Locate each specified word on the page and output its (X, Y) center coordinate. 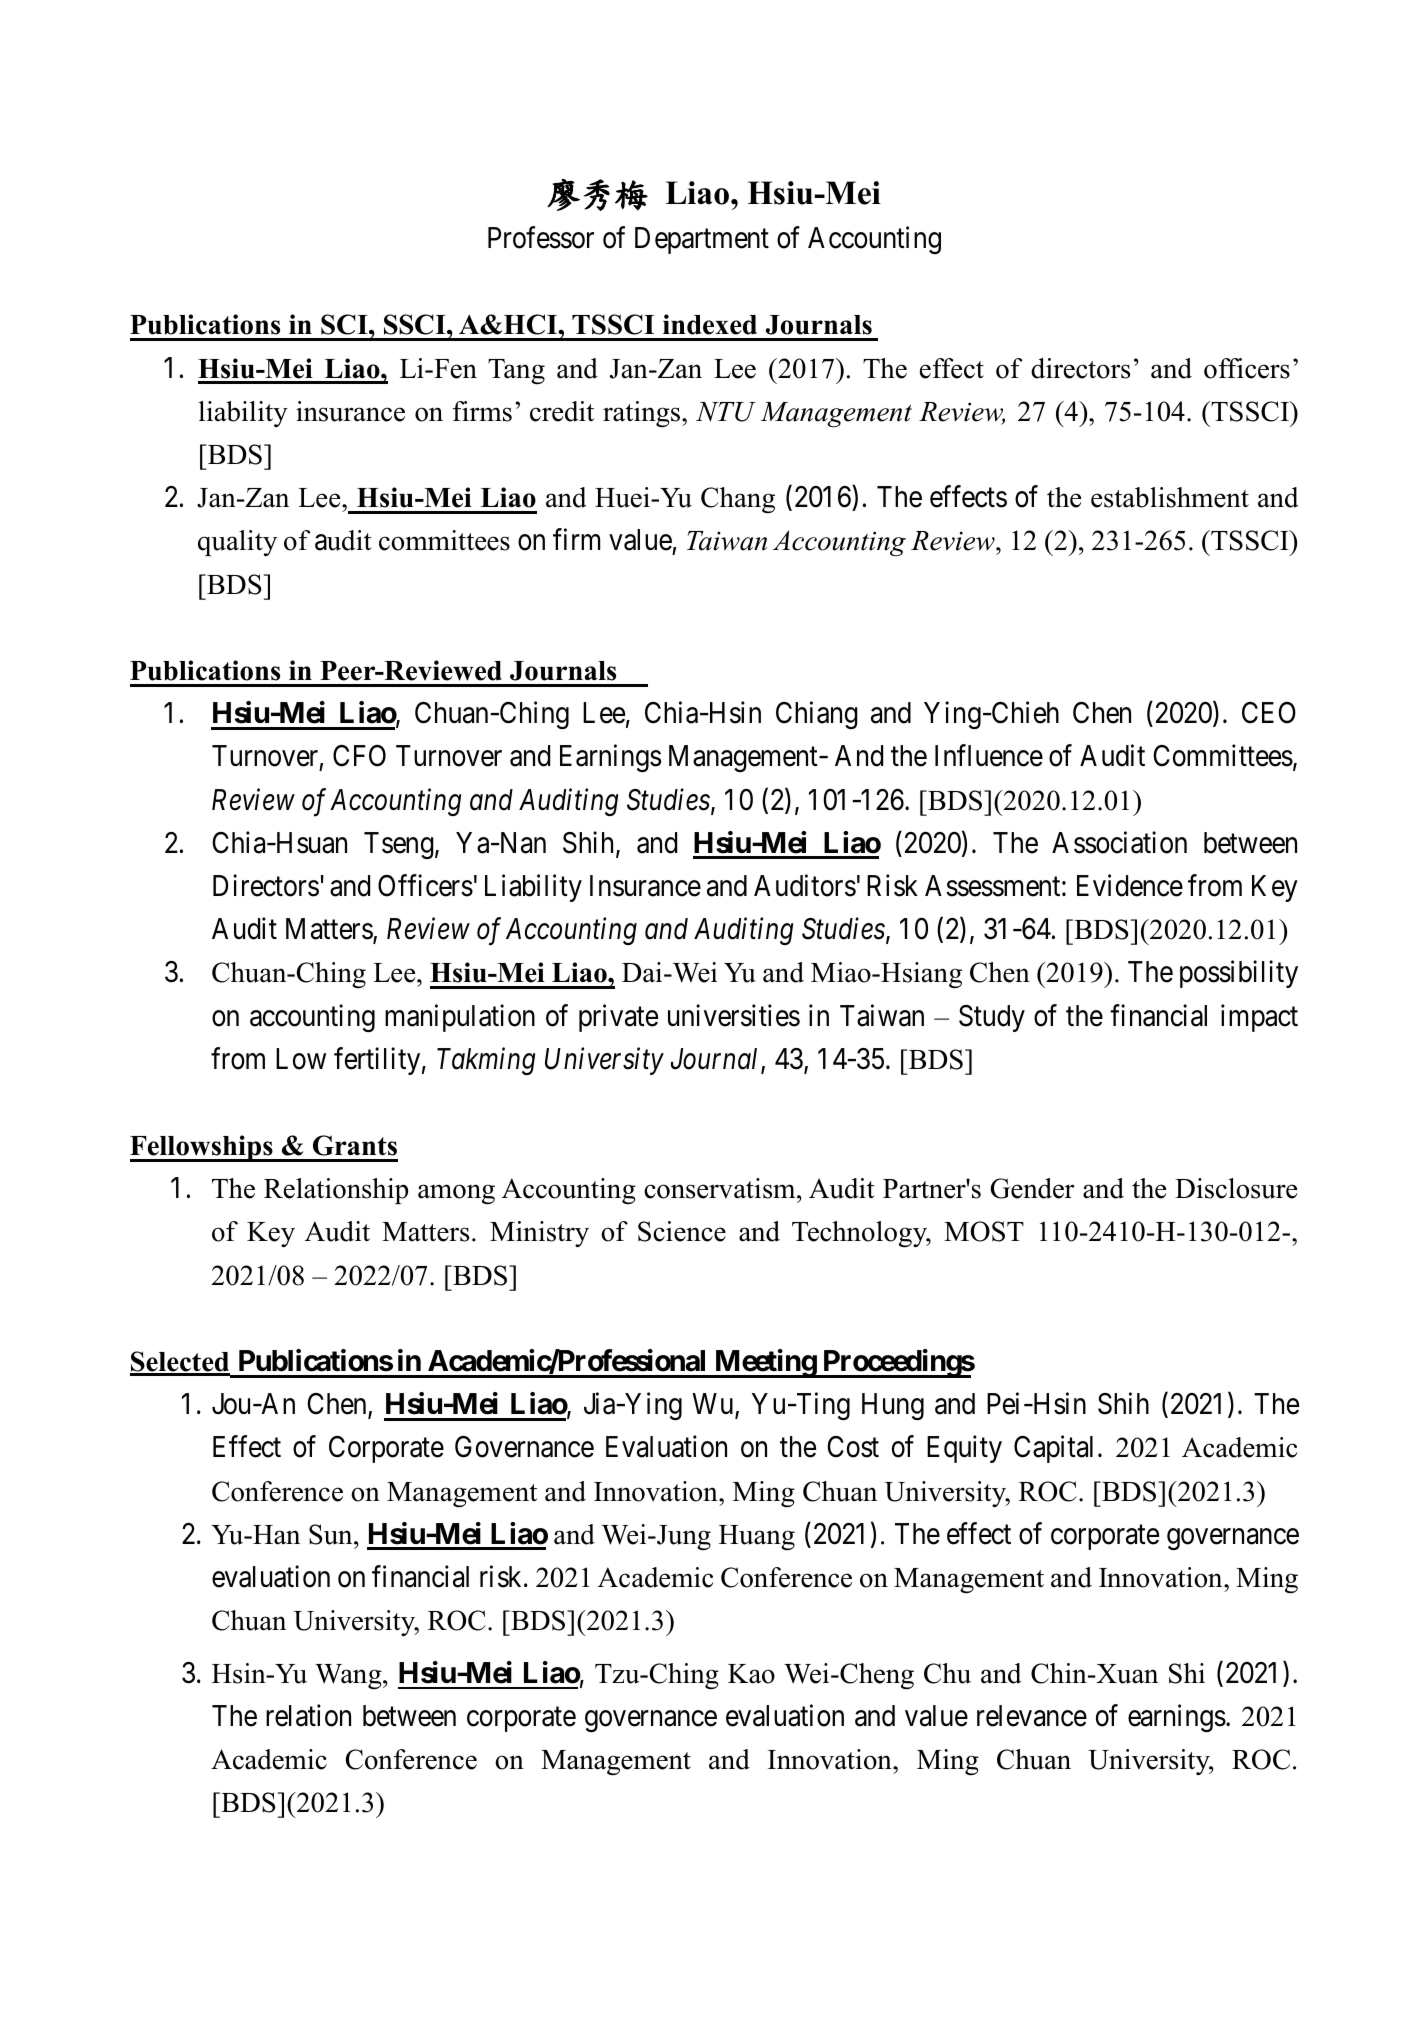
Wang (349, 1677)
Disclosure (1236, 1188)
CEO (1269, 713)
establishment (1170, 497)
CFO (359, 756)
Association (1119, 842)
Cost (853, 1447)
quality (237, 543)
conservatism (721, 1188)
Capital (1053, 1449)
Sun (332, 1534)
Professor (541, 237)
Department (702, 240)
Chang (738, 500)
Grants (355, 1145)
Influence (989, 756)
